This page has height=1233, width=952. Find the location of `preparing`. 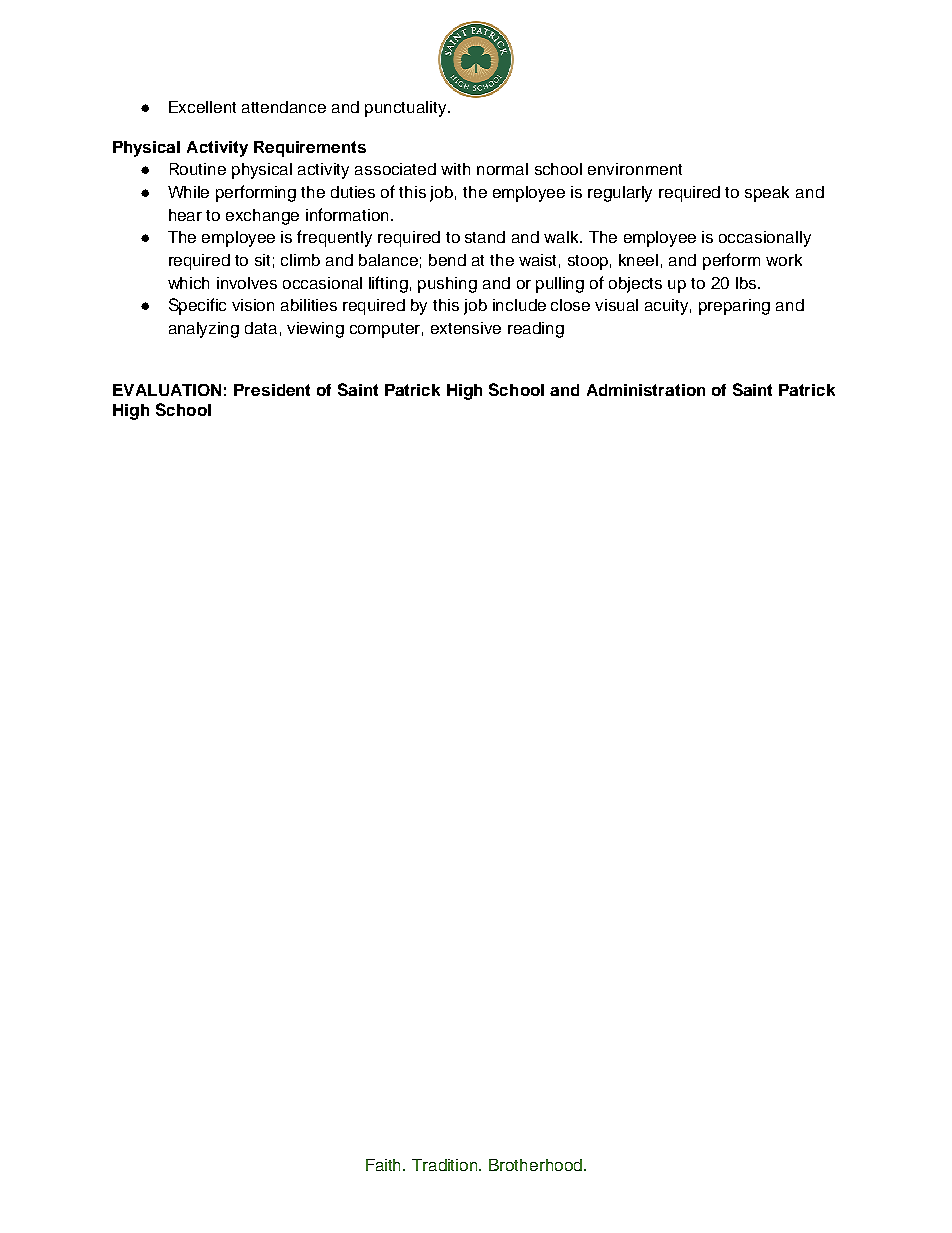

preparing is located at coordinates (734, 307).
